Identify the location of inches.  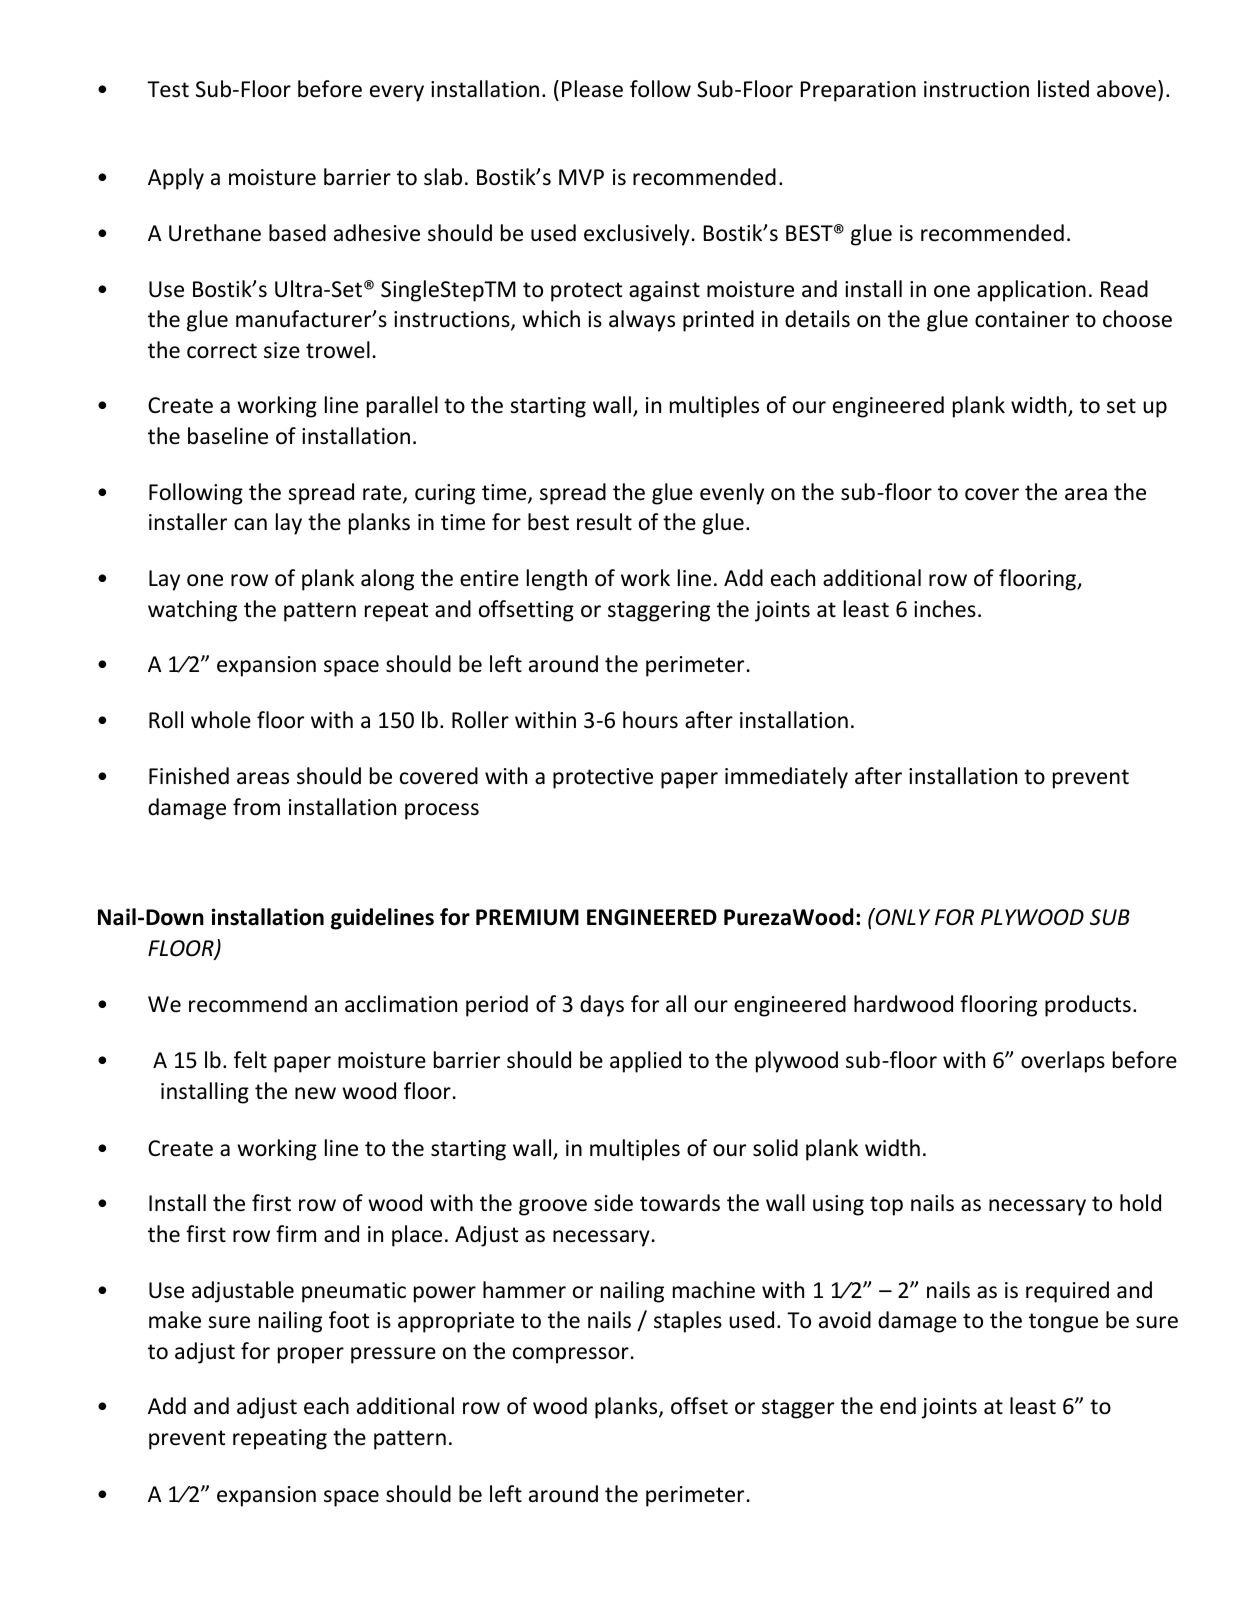
(945, 609).
